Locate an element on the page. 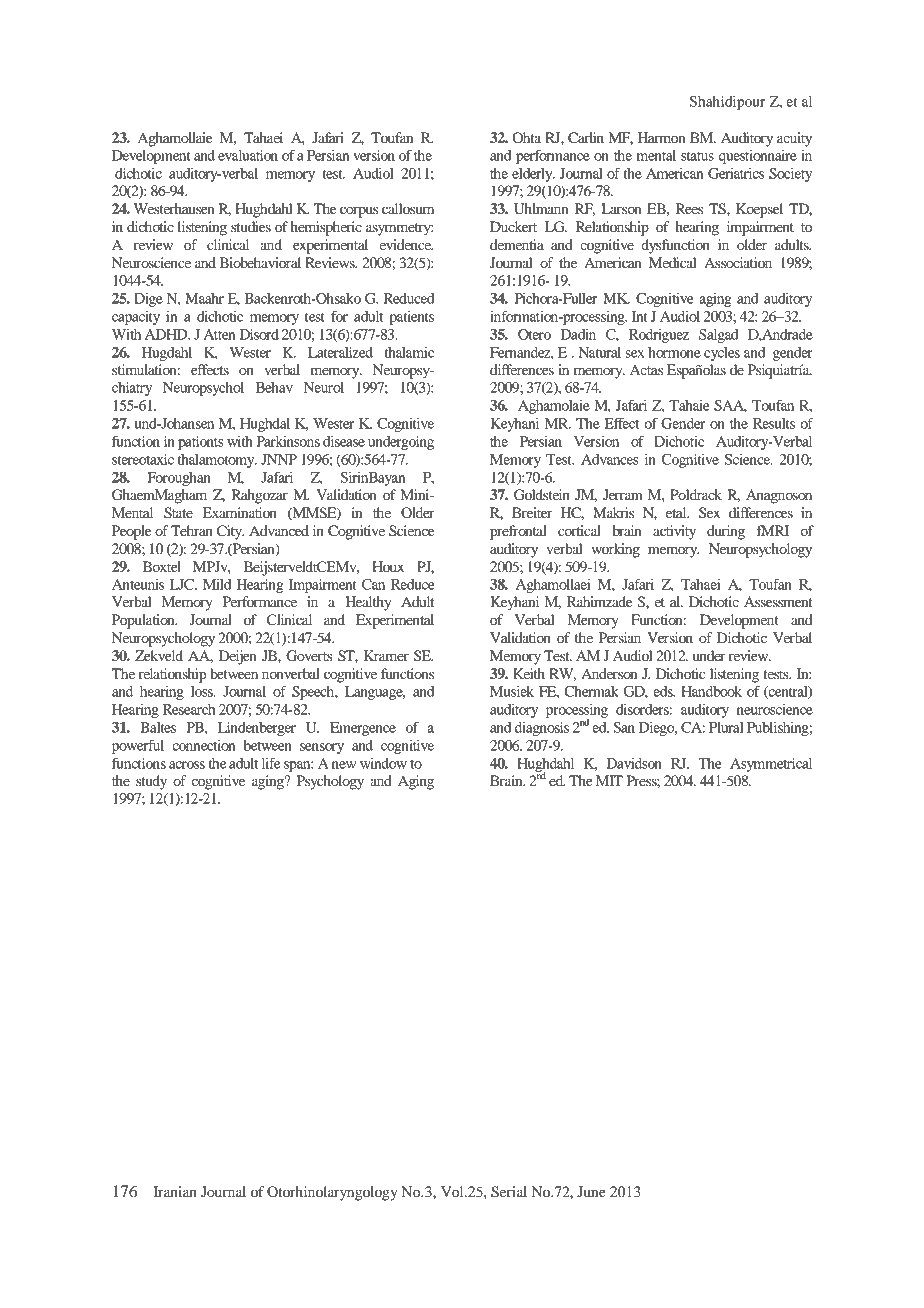  Iranian is located at coordinates (175, 1191).
